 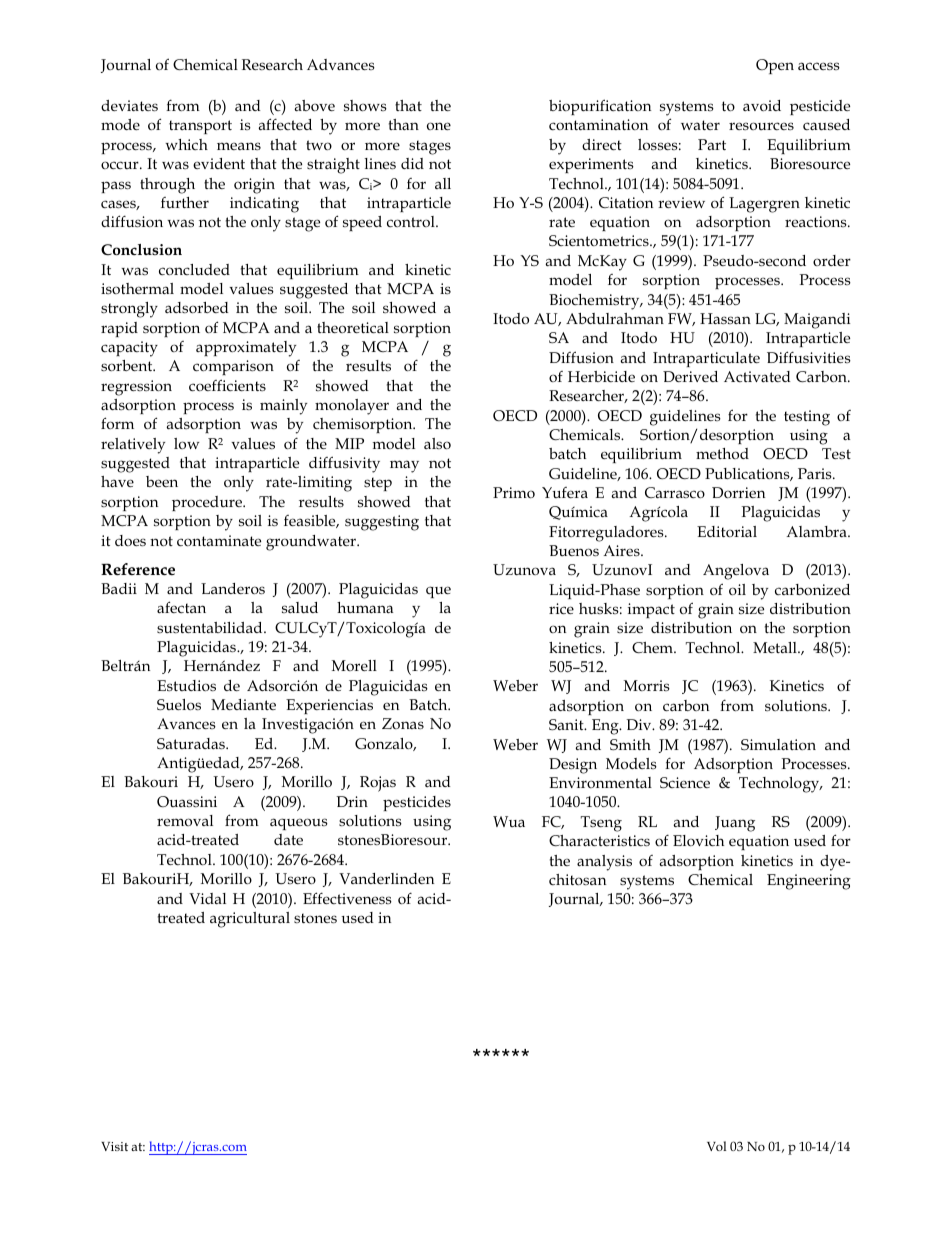 I want to click on rice, so click(x=561, y=608).
